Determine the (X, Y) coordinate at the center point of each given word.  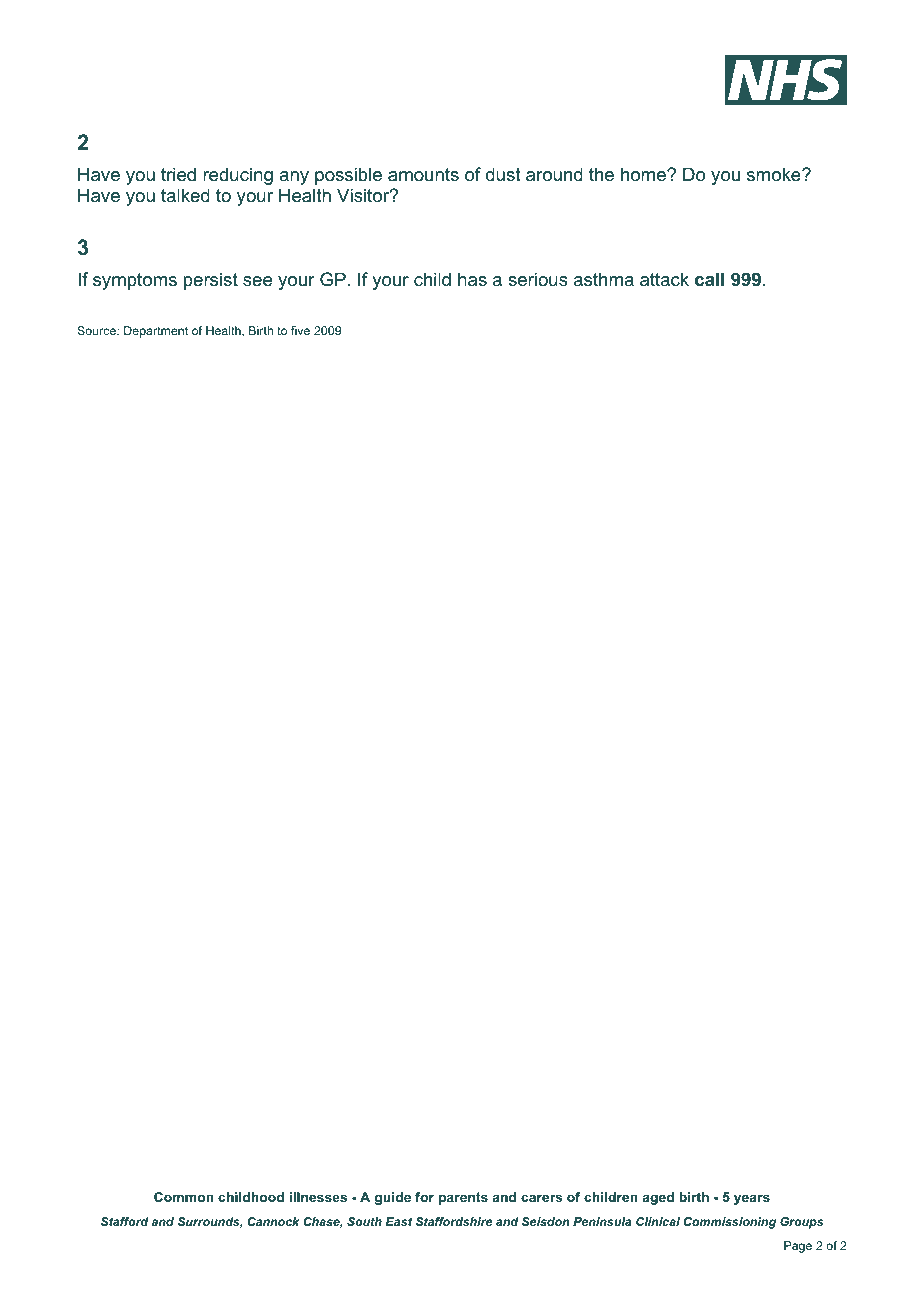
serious (538, 279)
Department (156, 332)
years (752, 1199)
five (300, 330)
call (709, 279)
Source (97, 330)
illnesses (318, 1197)
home (644, 174)
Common (184, 1197)
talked (185, 195)
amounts (423, 175)
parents (463, 1198)
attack (664, 279)
